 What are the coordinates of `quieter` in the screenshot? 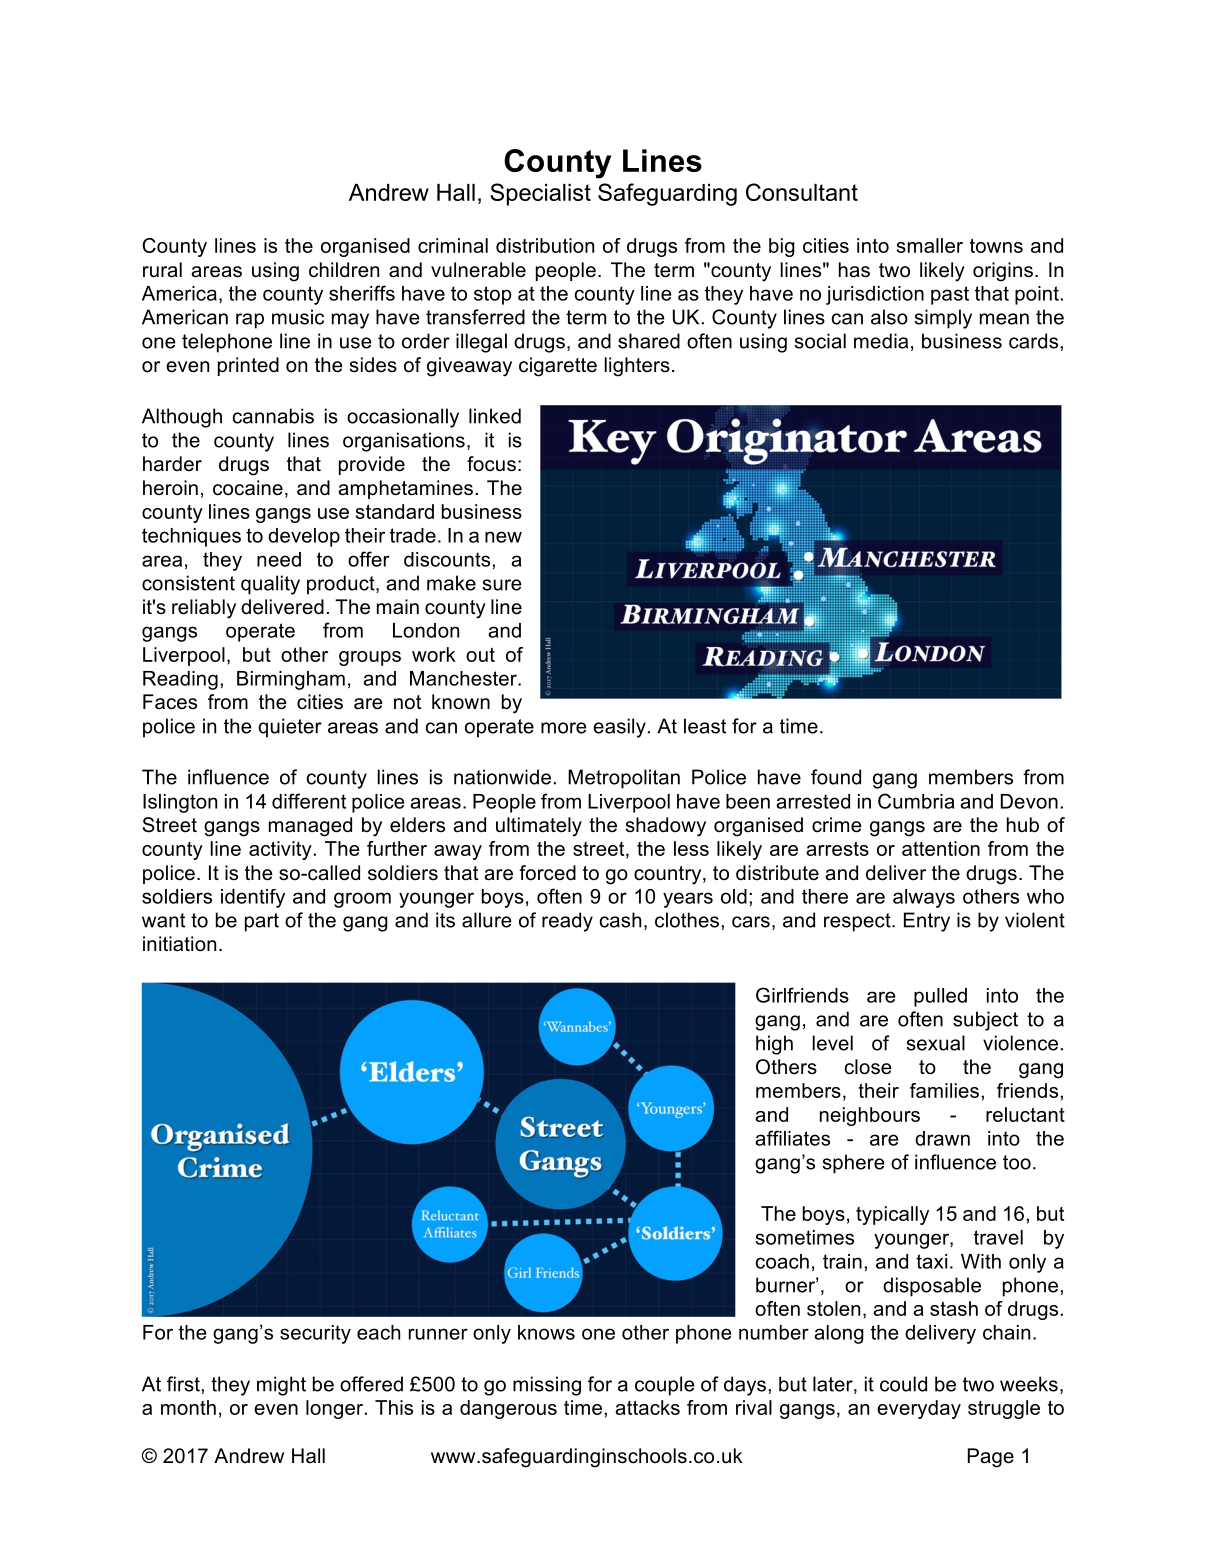 It's located at (290, 728).
